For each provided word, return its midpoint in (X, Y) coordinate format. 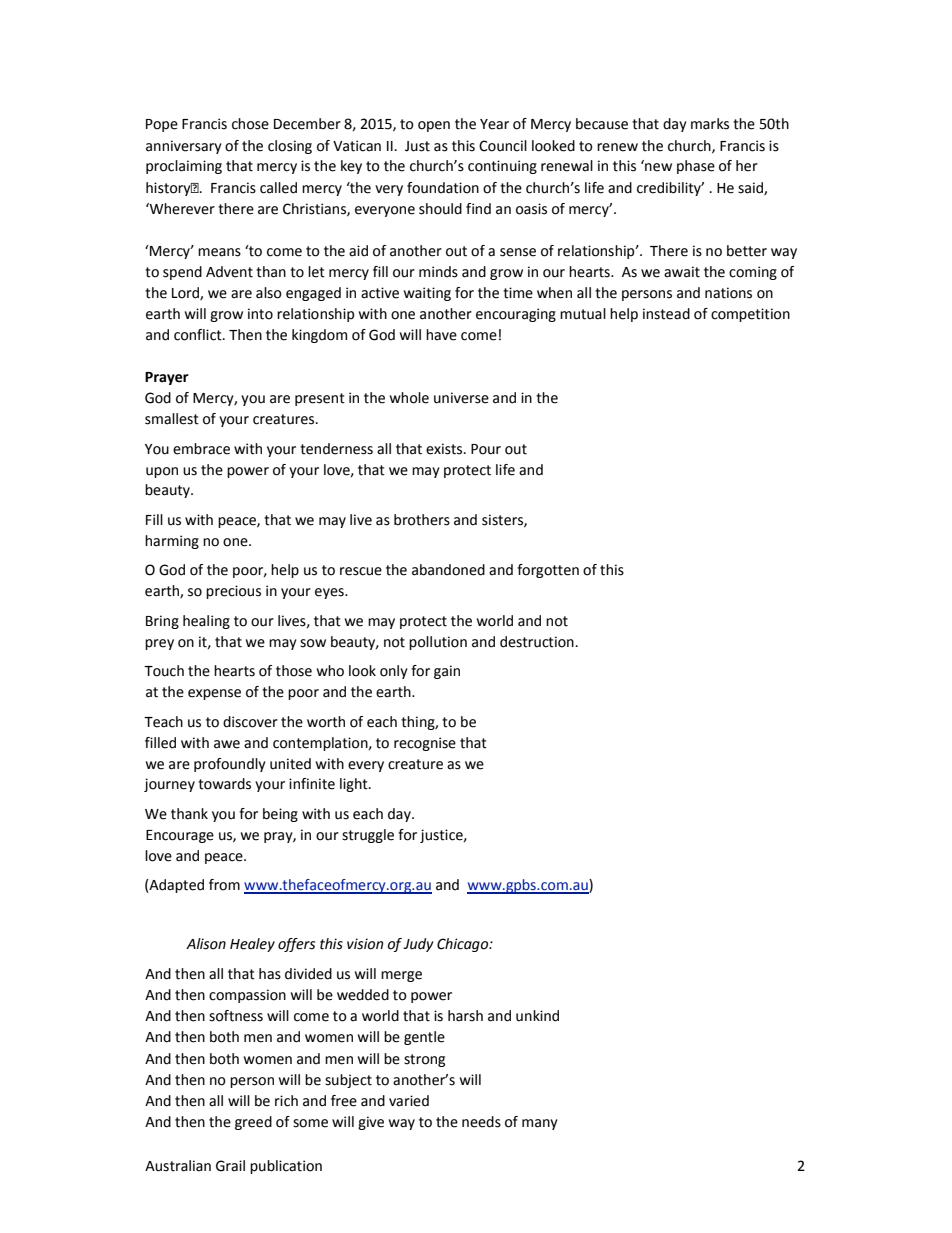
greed (253, 1123)
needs (481, 1122)
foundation (443, 188)
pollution (438, 643)
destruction (537, 642)
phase (696, 167)
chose (250, 124)
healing (206, 622)
